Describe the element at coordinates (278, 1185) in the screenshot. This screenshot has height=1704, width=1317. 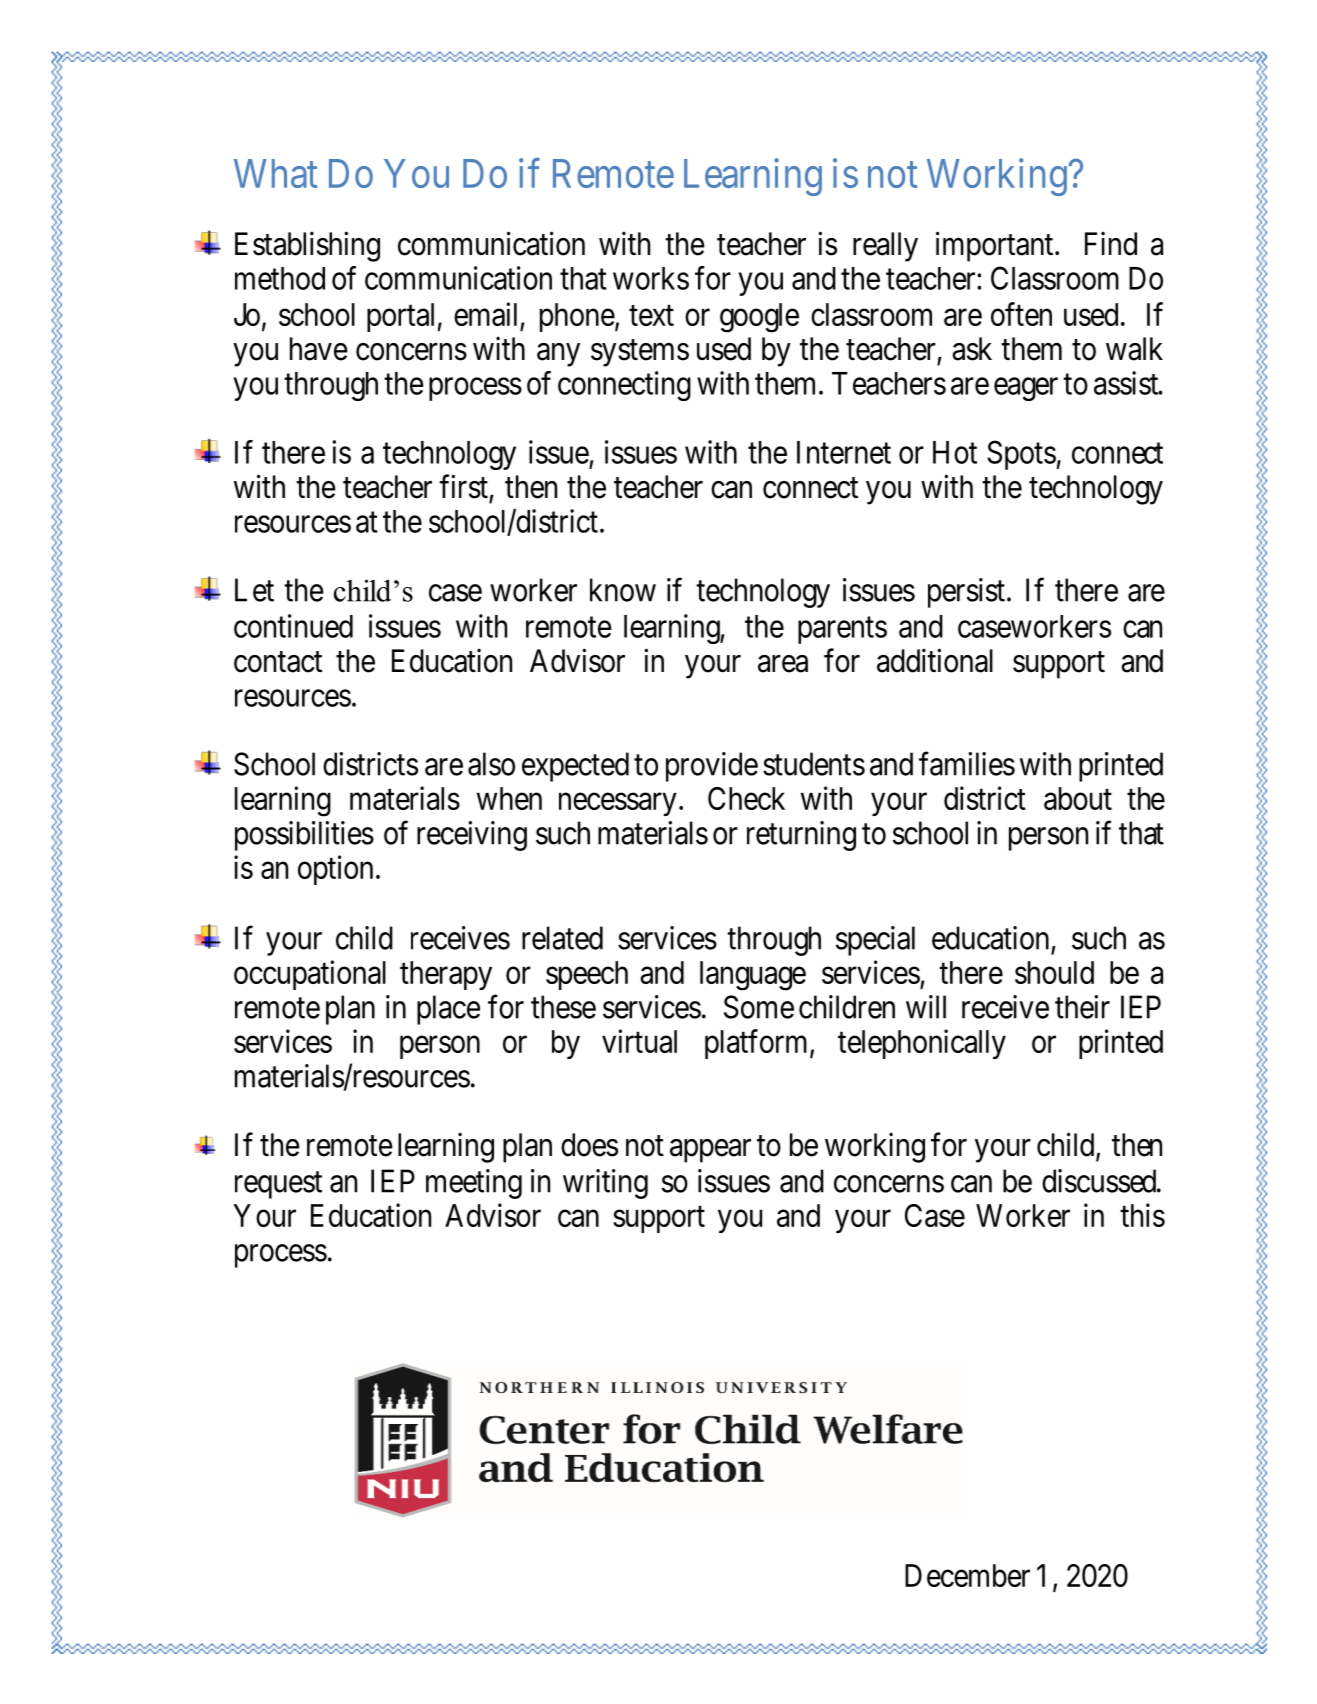
I see `request` at that location.
